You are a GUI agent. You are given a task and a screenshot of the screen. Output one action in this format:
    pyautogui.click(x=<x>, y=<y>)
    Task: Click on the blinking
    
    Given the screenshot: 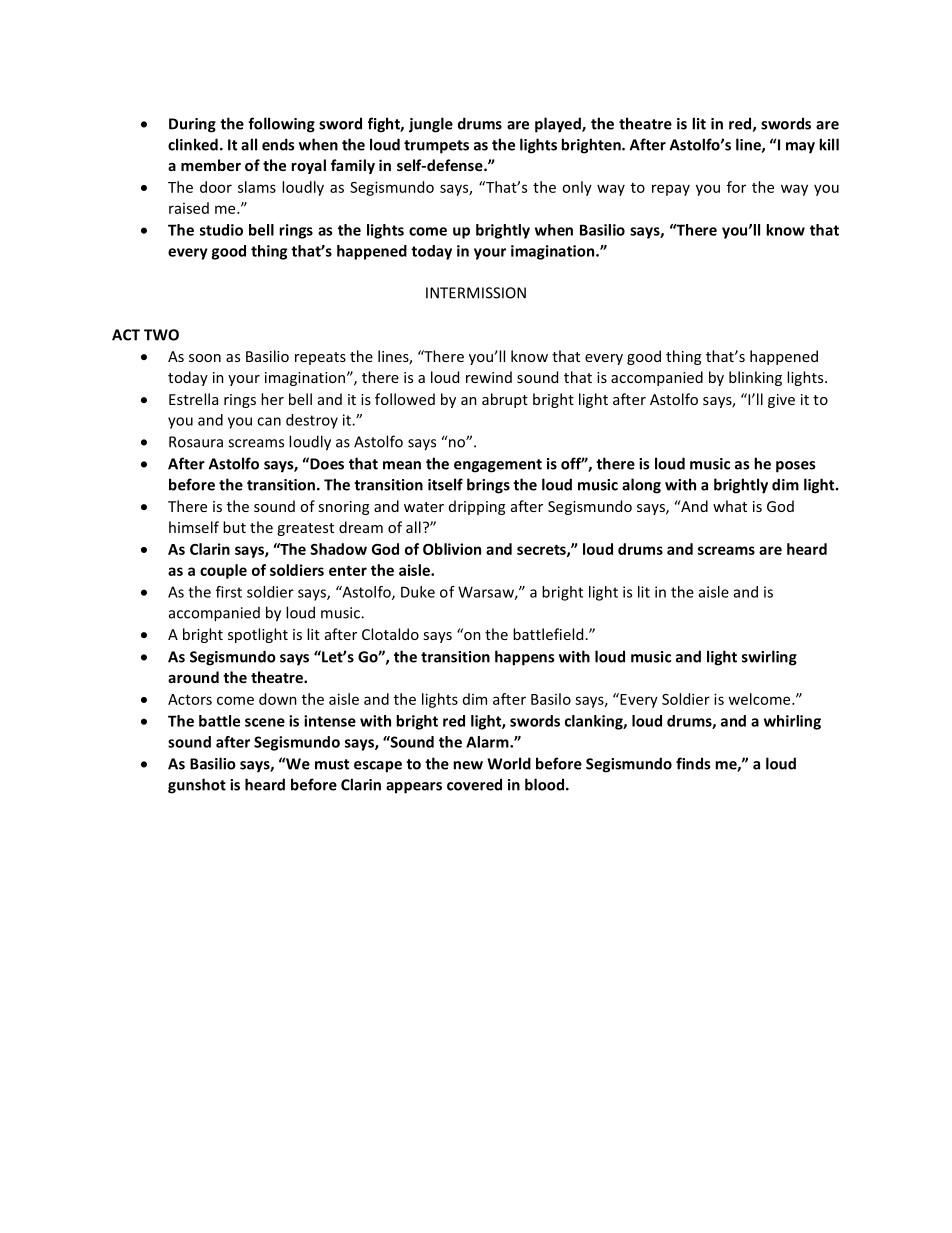 What is the action you would take?
    pyautogui.click(x=755, y=378)
